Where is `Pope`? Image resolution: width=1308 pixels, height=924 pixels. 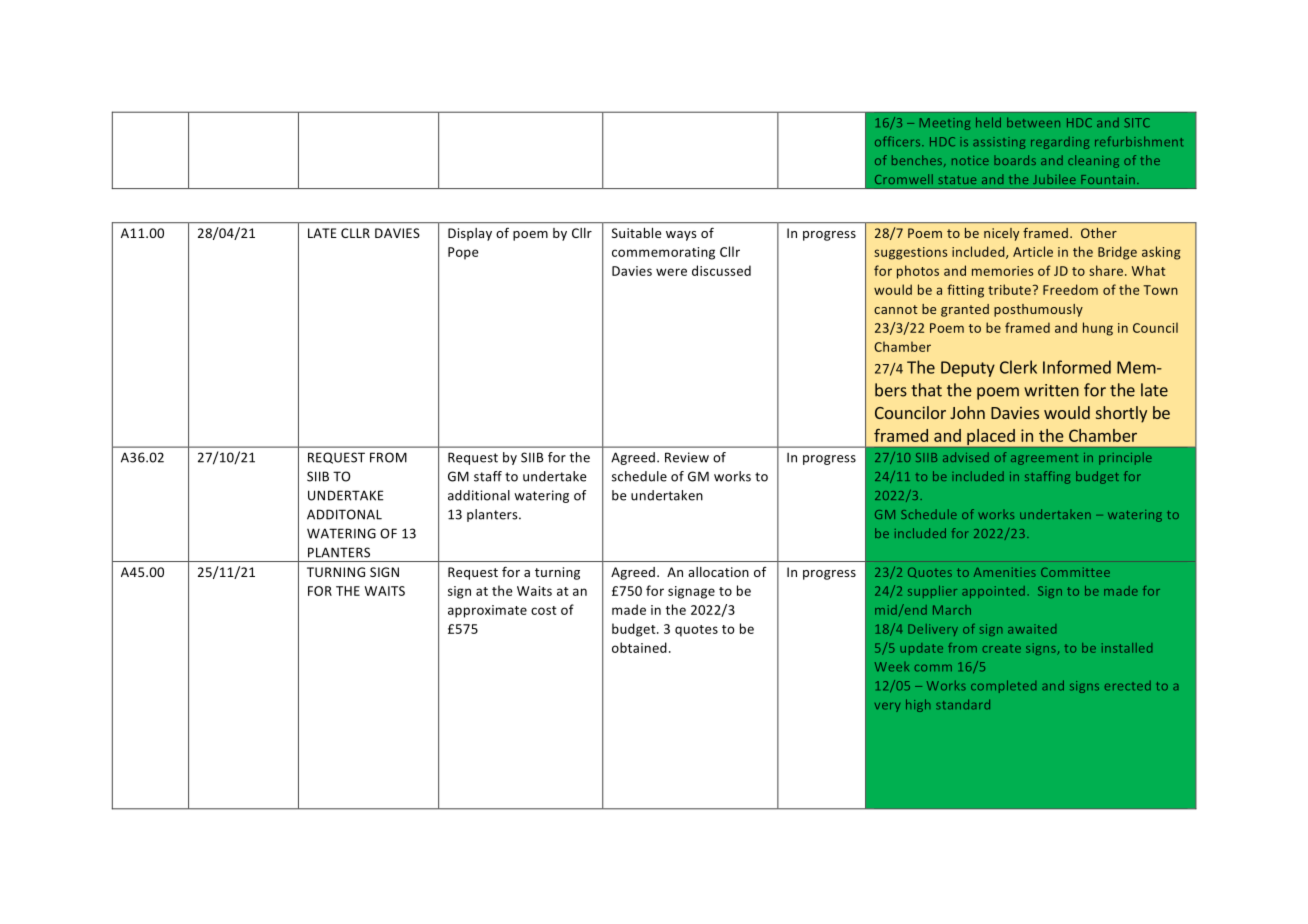 Pope is located at coordinates (463, 253).
